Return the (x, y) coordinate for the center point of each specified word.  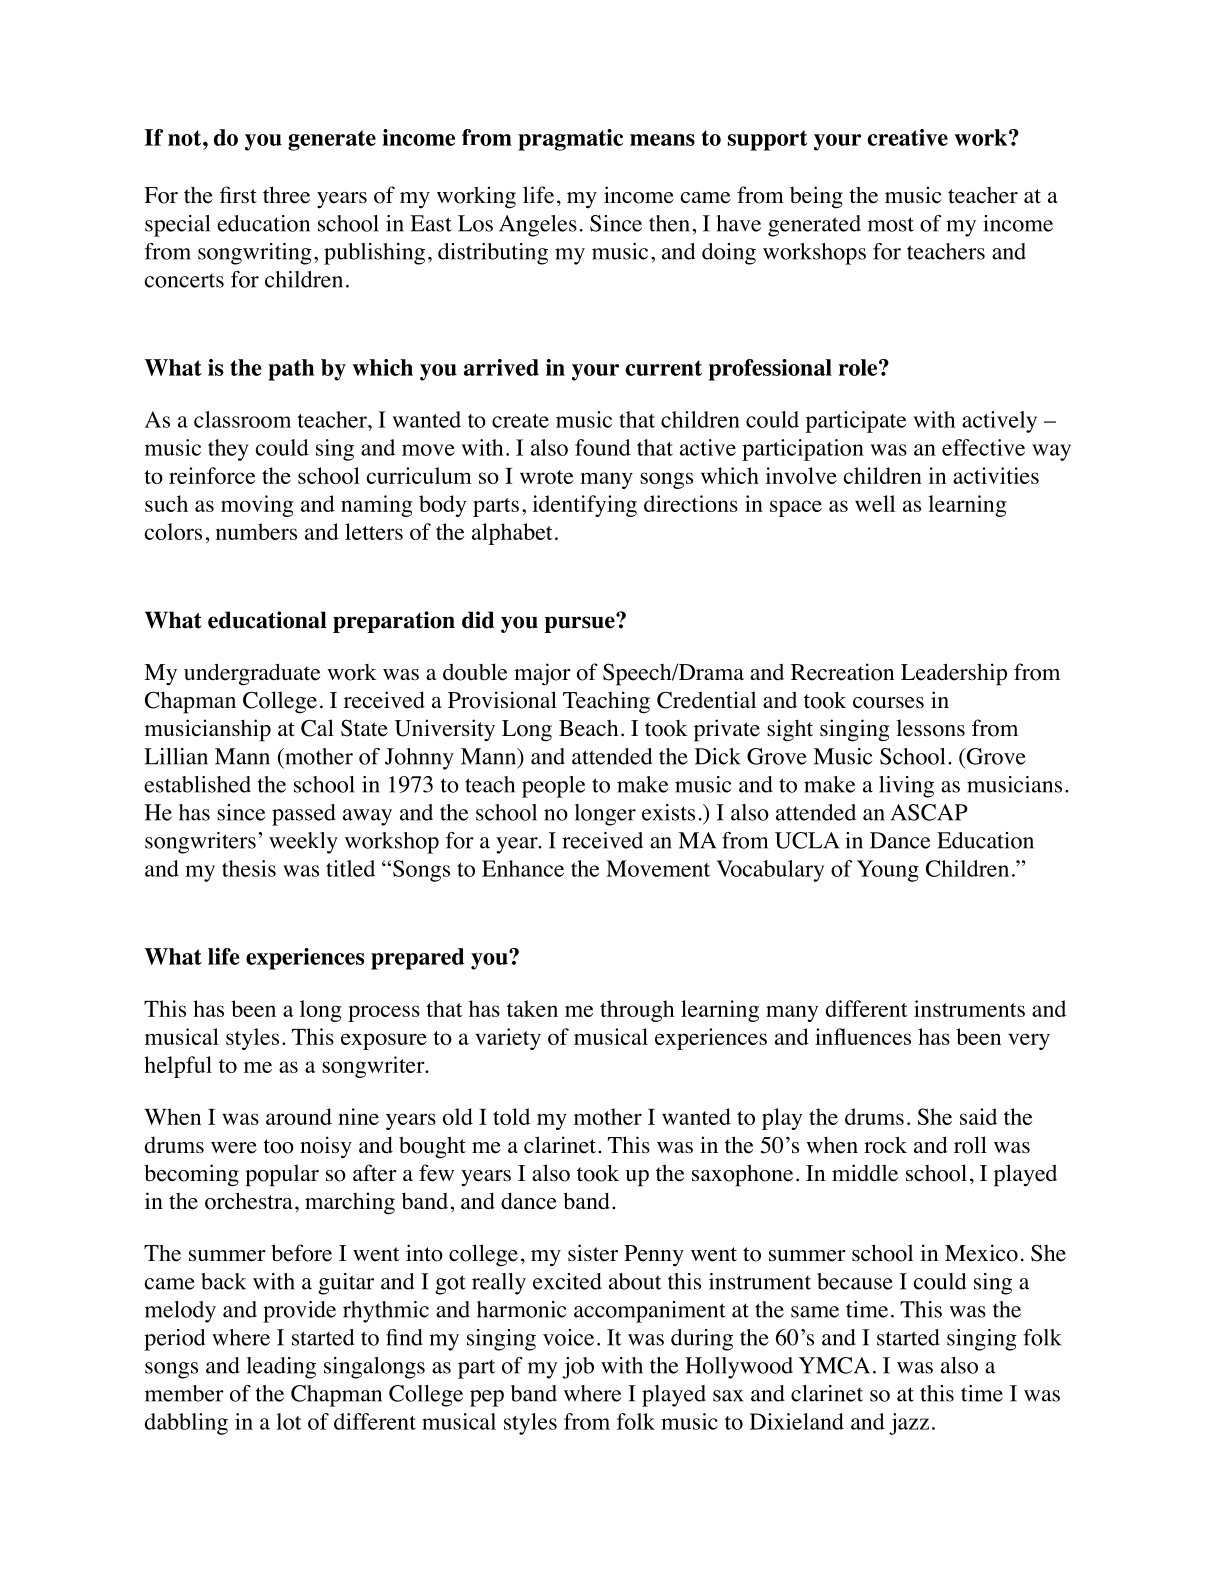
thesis (249, 868)
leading (281, 1368)
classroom (242, 419)
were (234, 1148)
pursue (581, 623)
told (511, 1116)
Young (888, 871)
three (286, 195)
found (603, 447)
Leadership (954, 674)
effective (983, 447)
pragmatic (570, 140)
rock (885, 1145)
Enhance (523, 868)
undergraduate (252, 674)
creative (907, 137)
